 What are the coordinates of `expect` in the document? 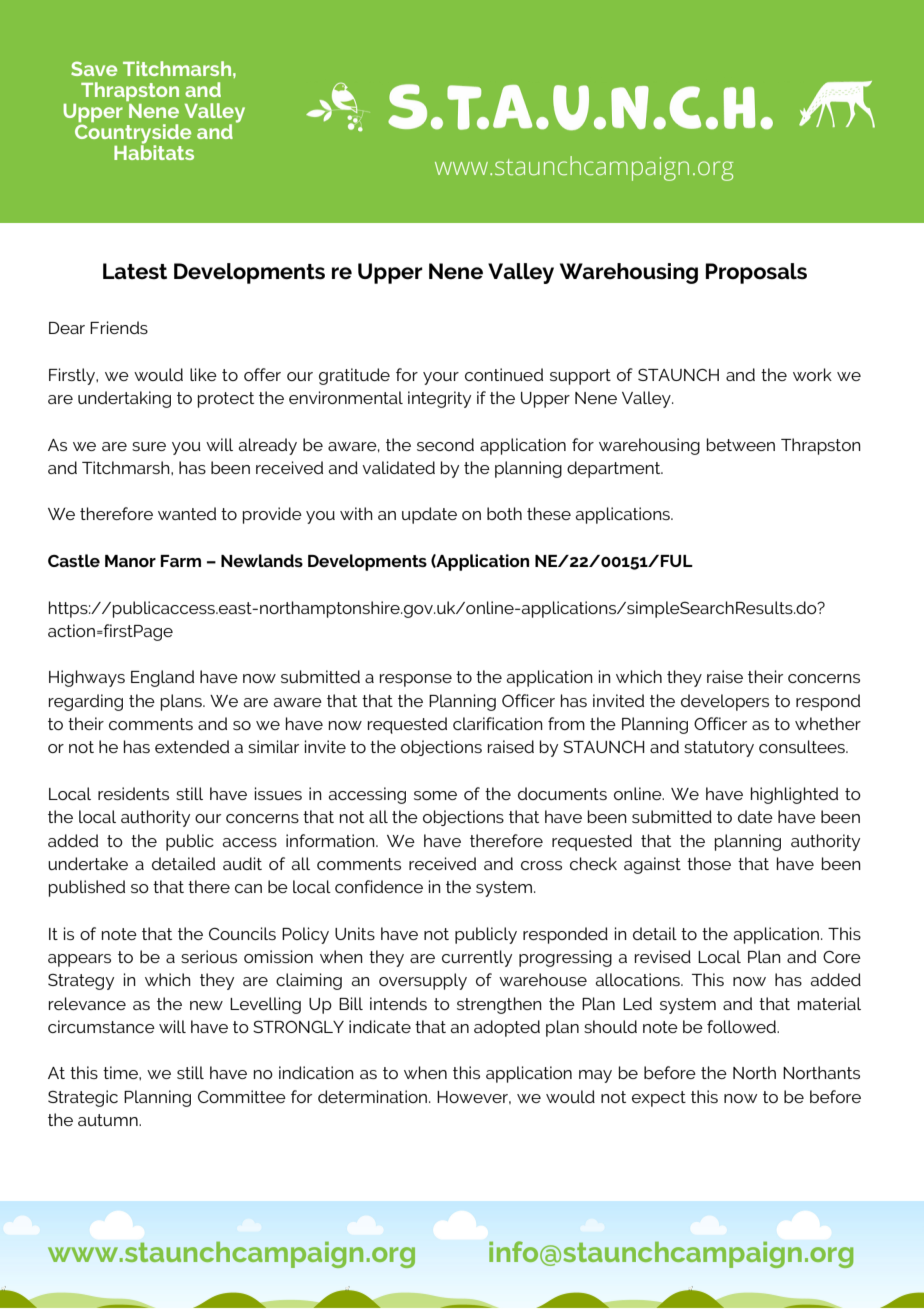 It's located at (659, 1099).
